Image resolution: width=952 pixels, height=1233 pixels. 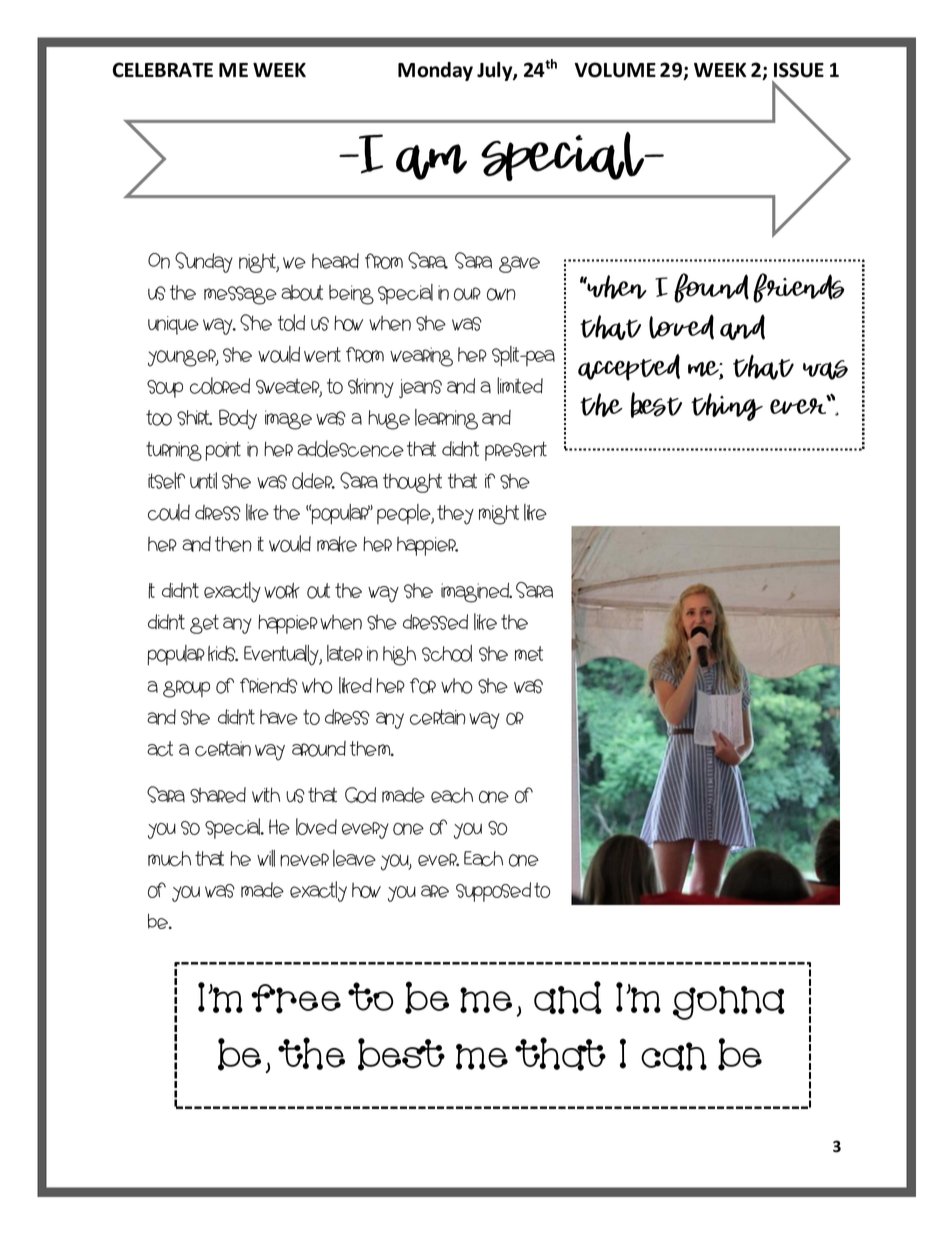 I want to click on shared, so click(x=218, y=795).
